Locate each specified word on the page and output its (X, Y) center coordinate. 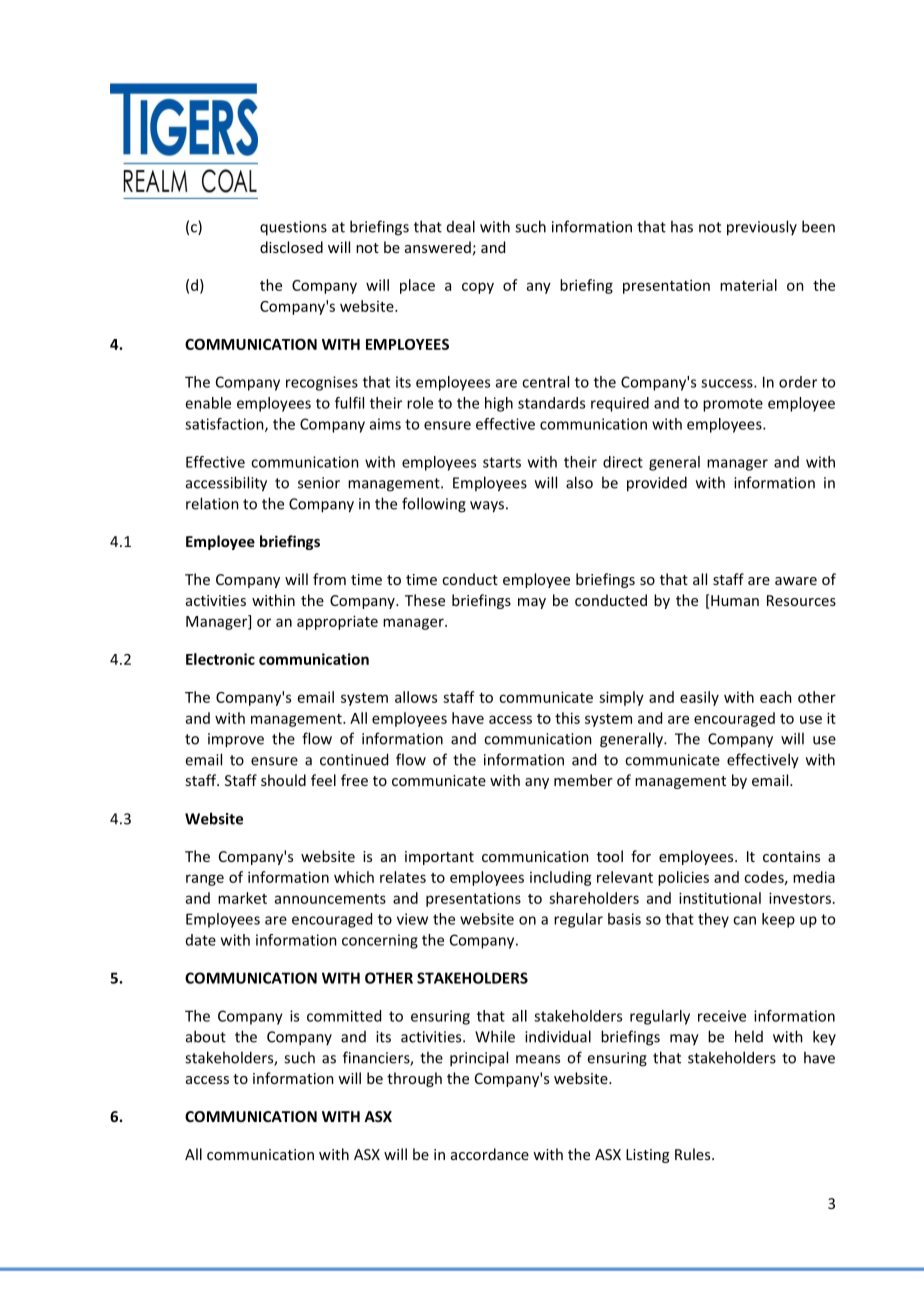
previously (762, 228)
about (206, 1036)
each (776, 697)
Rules (694, 1154)
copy (478, 288)
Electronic (220, 659)
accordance (490, 1154)
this (567, 718)
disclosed (291, 247)
